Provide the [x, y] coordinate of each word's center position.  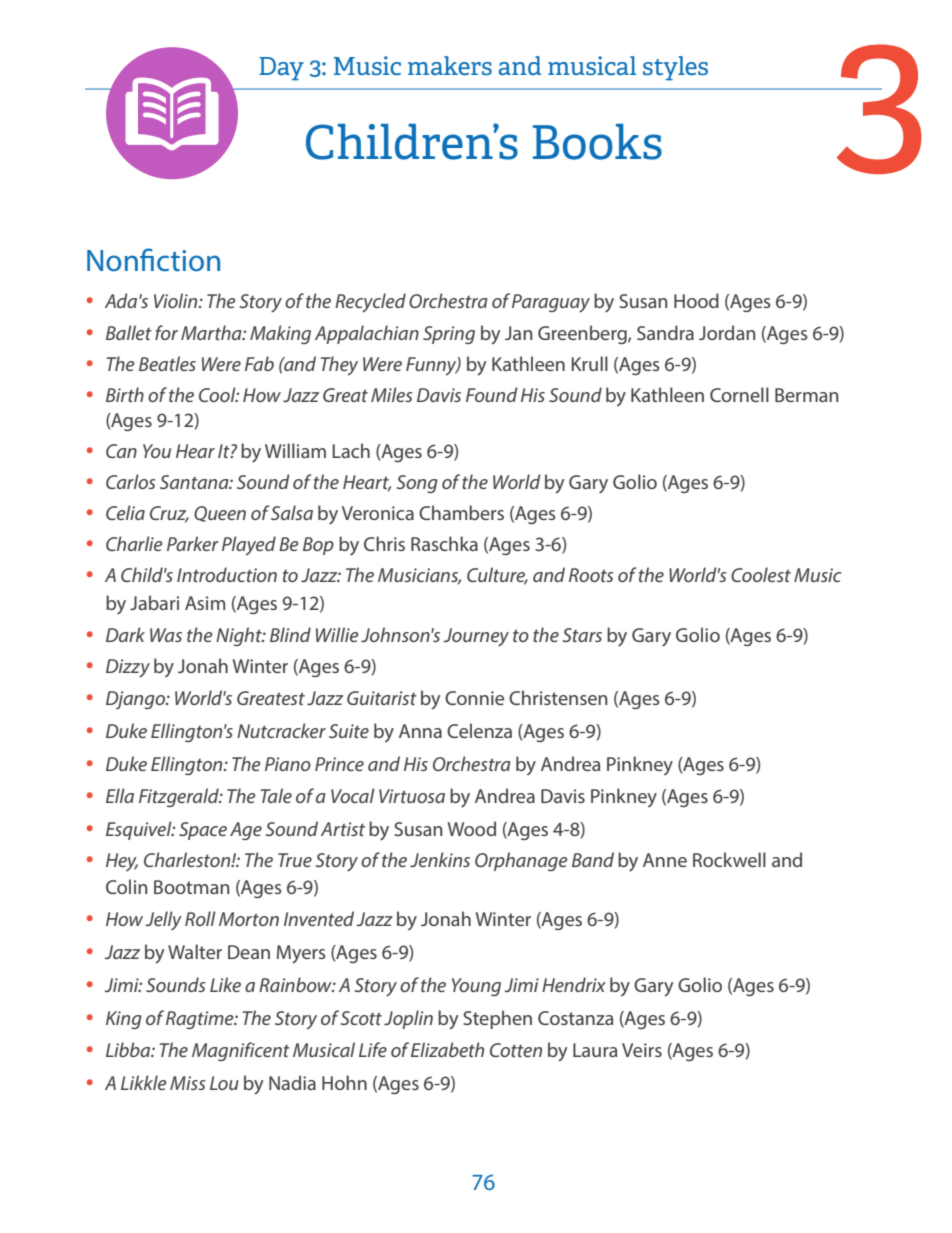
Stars [582, 635]
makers [450, 65]
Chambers [461, 512]
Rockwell [729, 859]
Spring [449, 335]
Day [281, 68]
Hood [696, 300]
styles [675, 68]
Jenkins [440, 859]
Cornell [739, 394]
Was [166, 635]
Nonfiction [153, 260]
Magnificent [241, 1051]
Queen [220, 514]
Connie [474, 698]
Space [203, 831]
